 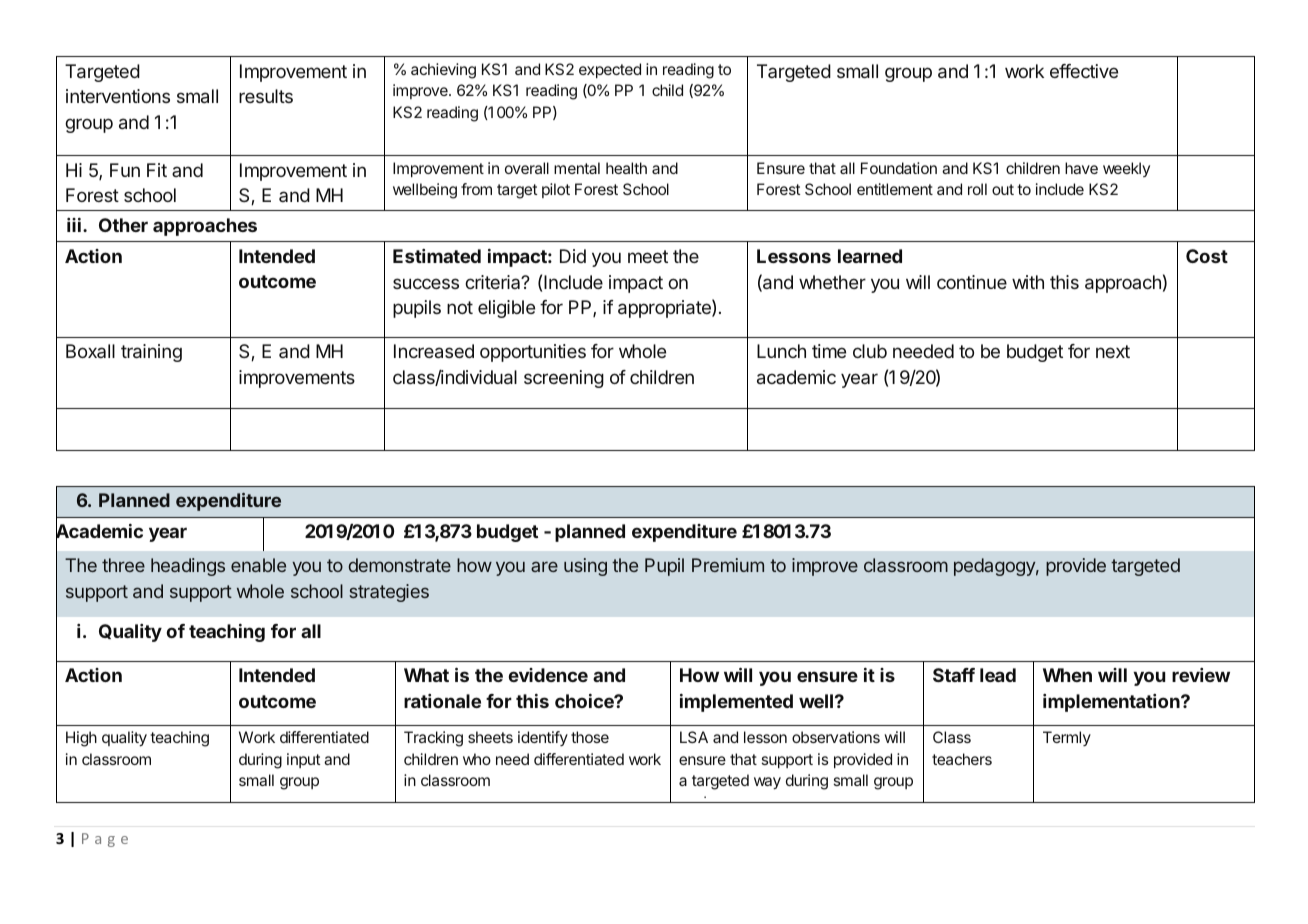 I want to click on screening, so click(x=564, y=379).
